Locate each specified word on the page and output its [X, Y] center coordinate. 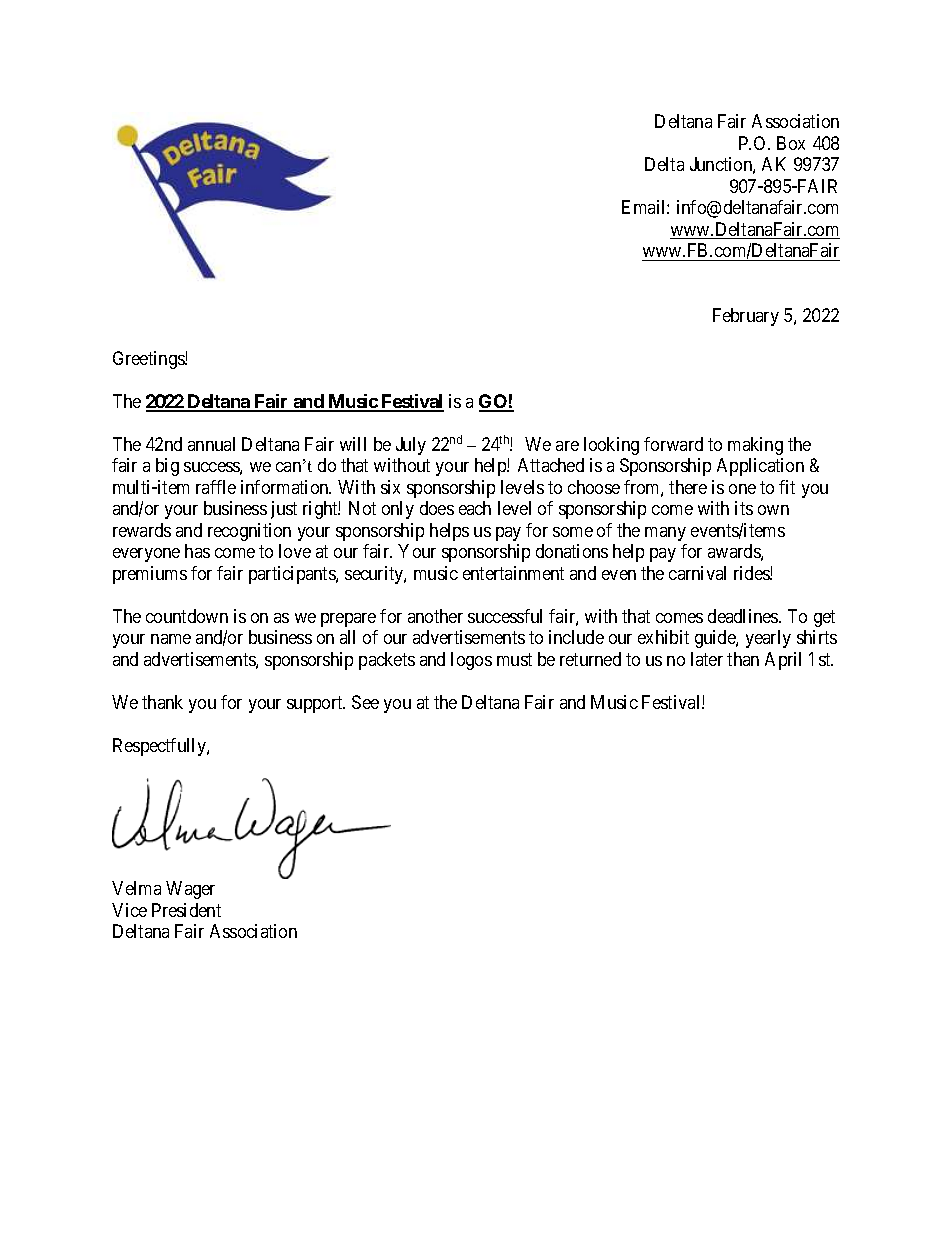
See [365, 702]
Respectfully [160, 747]
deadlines [744, 616]
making [755, 446]
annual [211, 444]
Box [791, 143]
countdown [187, 616]
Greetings [149, 360]
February [746, 317]
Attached [551, 465]
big [167, 467]
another [435, 616]
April [783, 661]
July [411, 446]
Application [760, 467]
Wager [190, 890]
